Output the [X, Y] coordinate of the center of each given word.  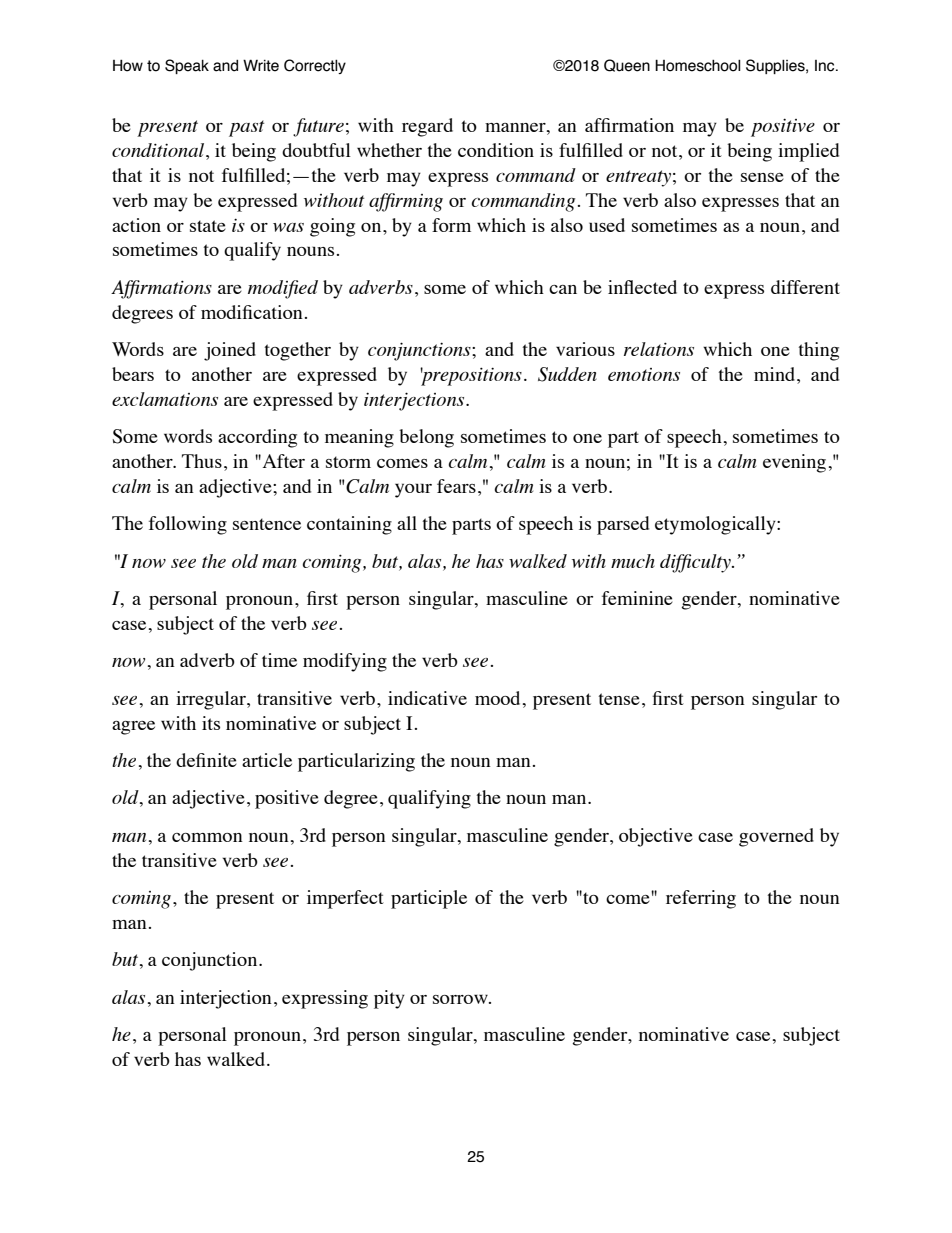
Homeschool [698, 65]
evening [794, 463]
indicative [427, 698]
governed [776, 837]
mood [497, 698]
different [805, 287]
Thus [202, 461]
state [208, 226]
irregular [212, 700]
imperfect [345, 899]
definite [206, 760]
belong [426, 438]
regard [427, 127]
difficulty [696, 563]
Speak [187, 66]
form [451, 225]
